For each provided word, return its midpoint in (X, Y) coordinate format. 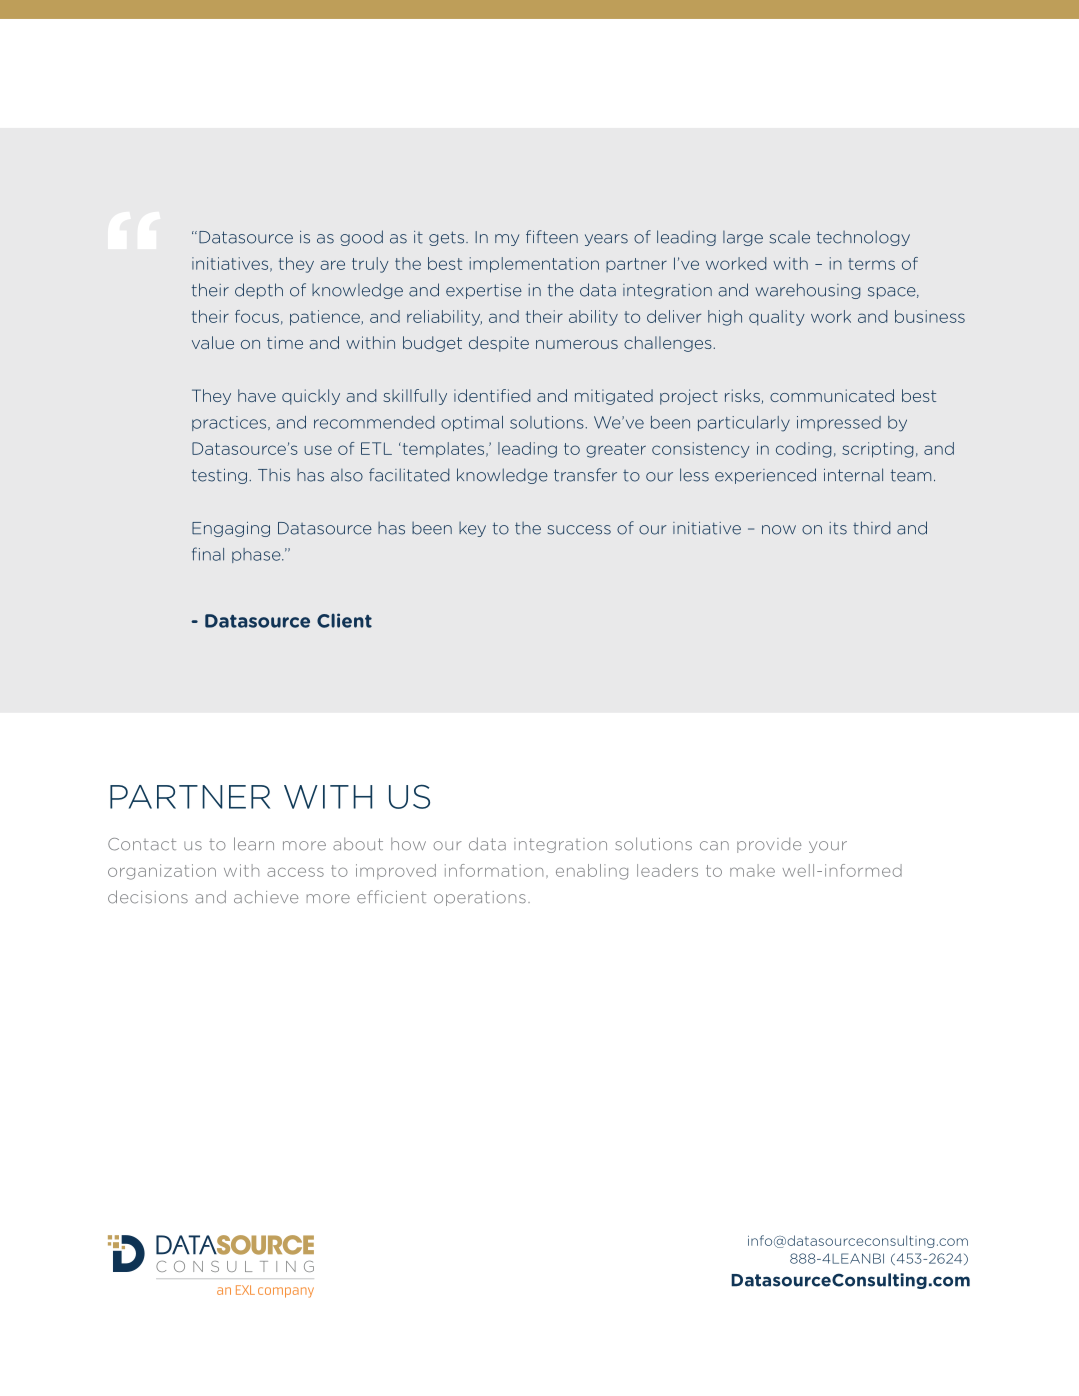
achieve (266, 897)
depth (259, 291)
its (838, 528)
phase (257, 555)
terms (871, 264)
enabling (592, 872)
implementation (534, 265)
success (579, 530)
